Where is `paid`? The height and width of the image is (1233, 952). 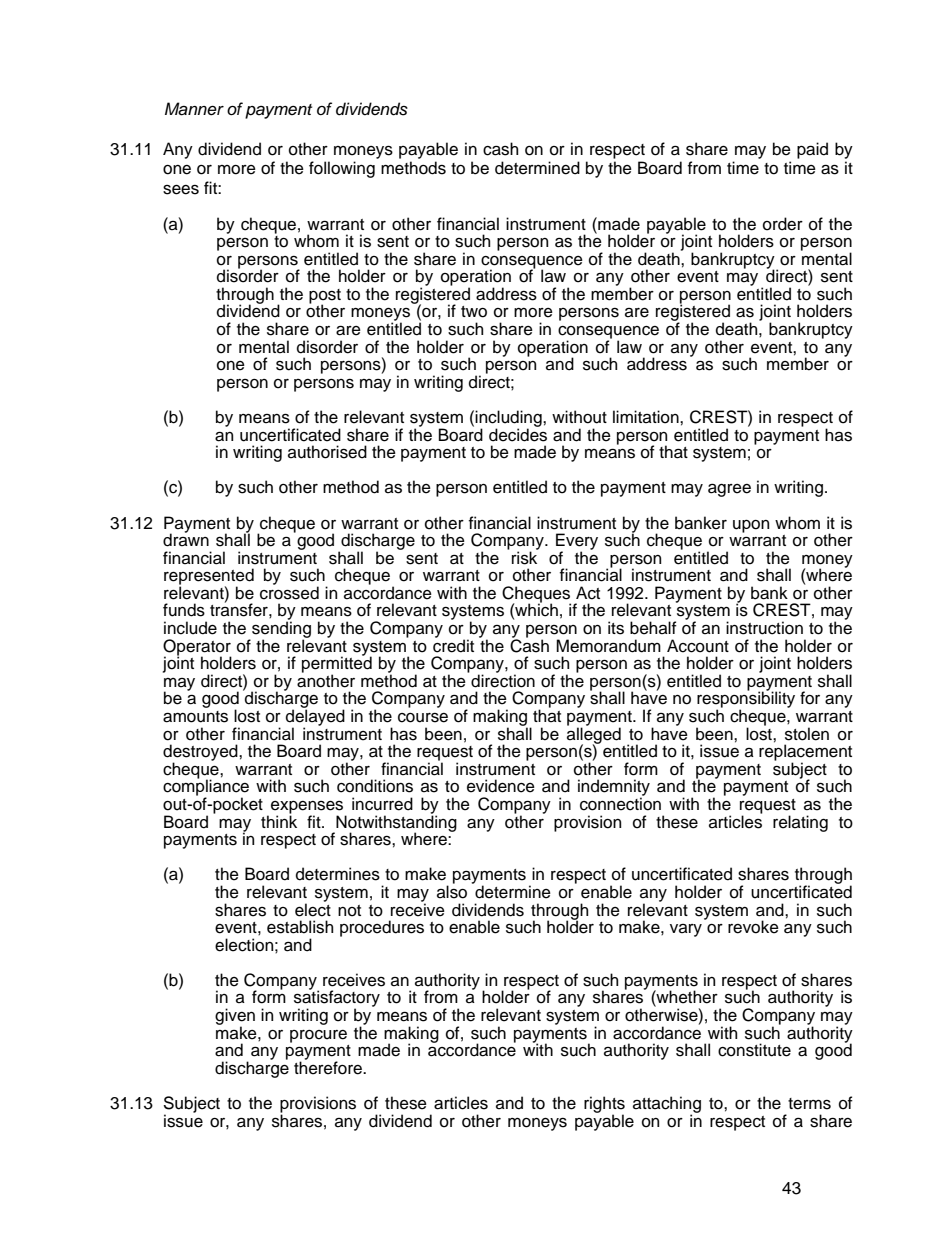
paid is located at coordinates (812, 150).
